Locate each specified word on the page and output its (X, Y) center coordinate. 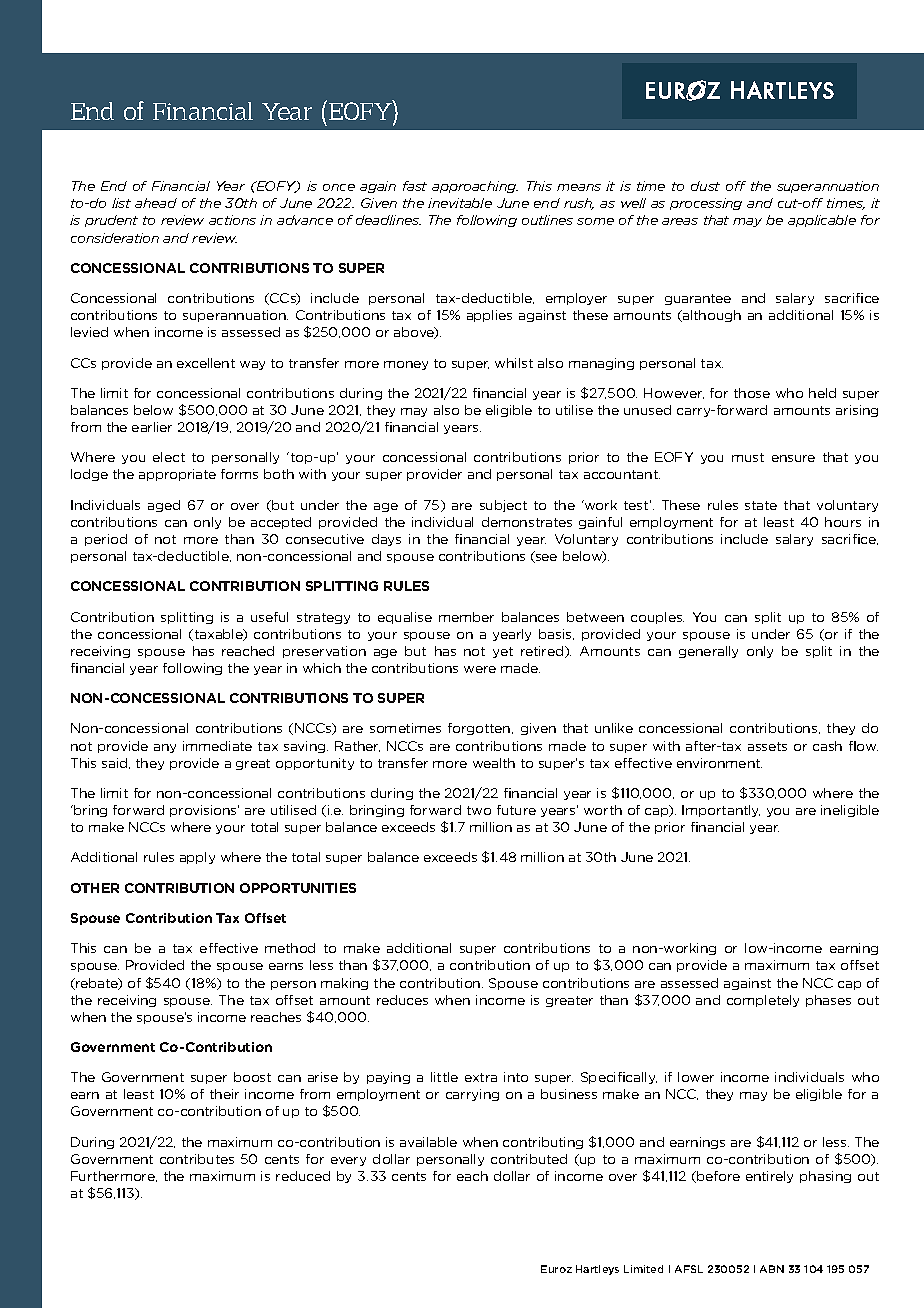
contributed (529, 1159)
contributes (197, 1159)
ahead (156, 203)
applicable (822, 221)
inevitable (460, 203)
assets (767, 746)
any (165, 748)
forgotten (480, 729)
